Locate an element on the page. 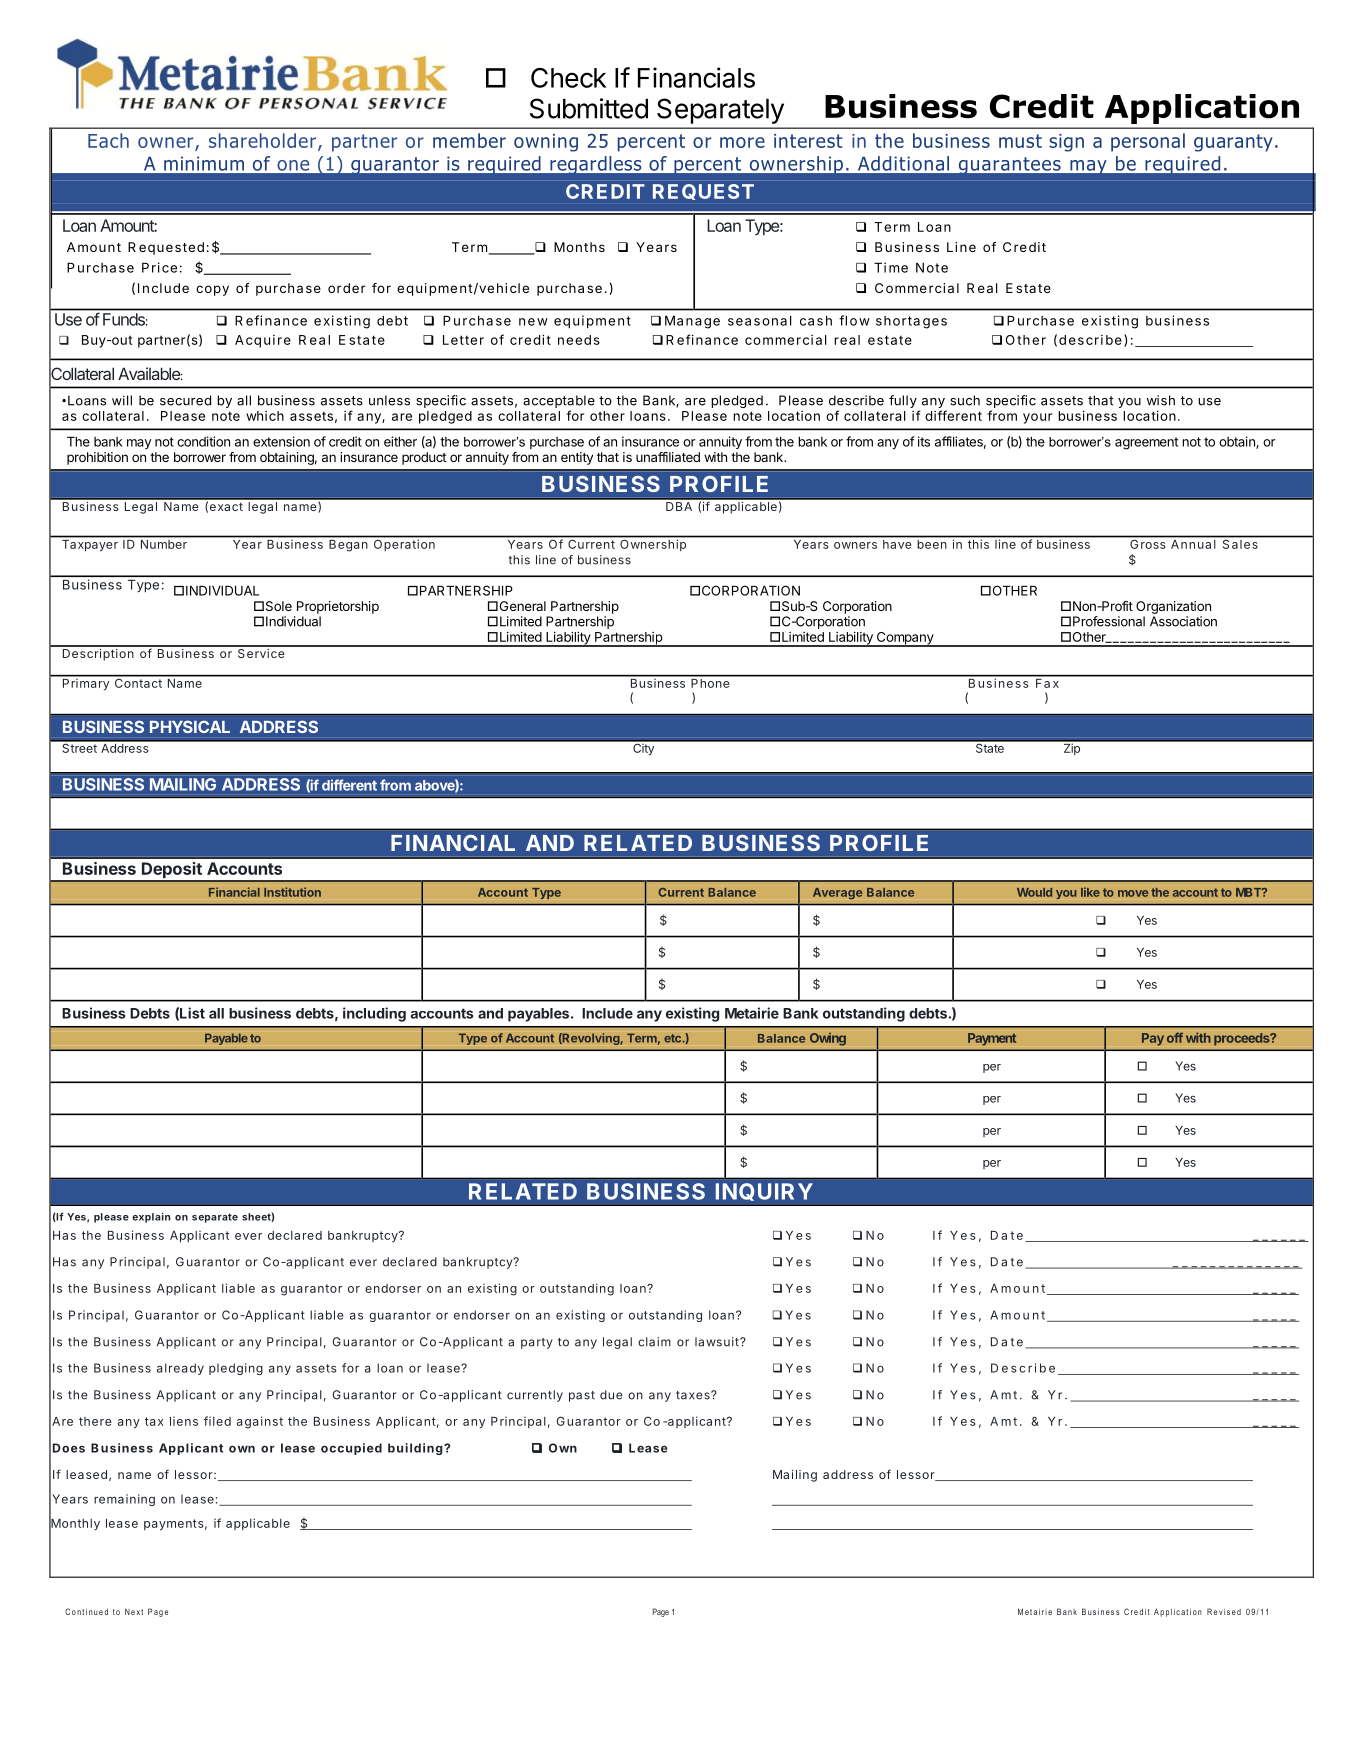 This page has height=1747, width=1363. shareholder is located at coordinates (262, 140).
